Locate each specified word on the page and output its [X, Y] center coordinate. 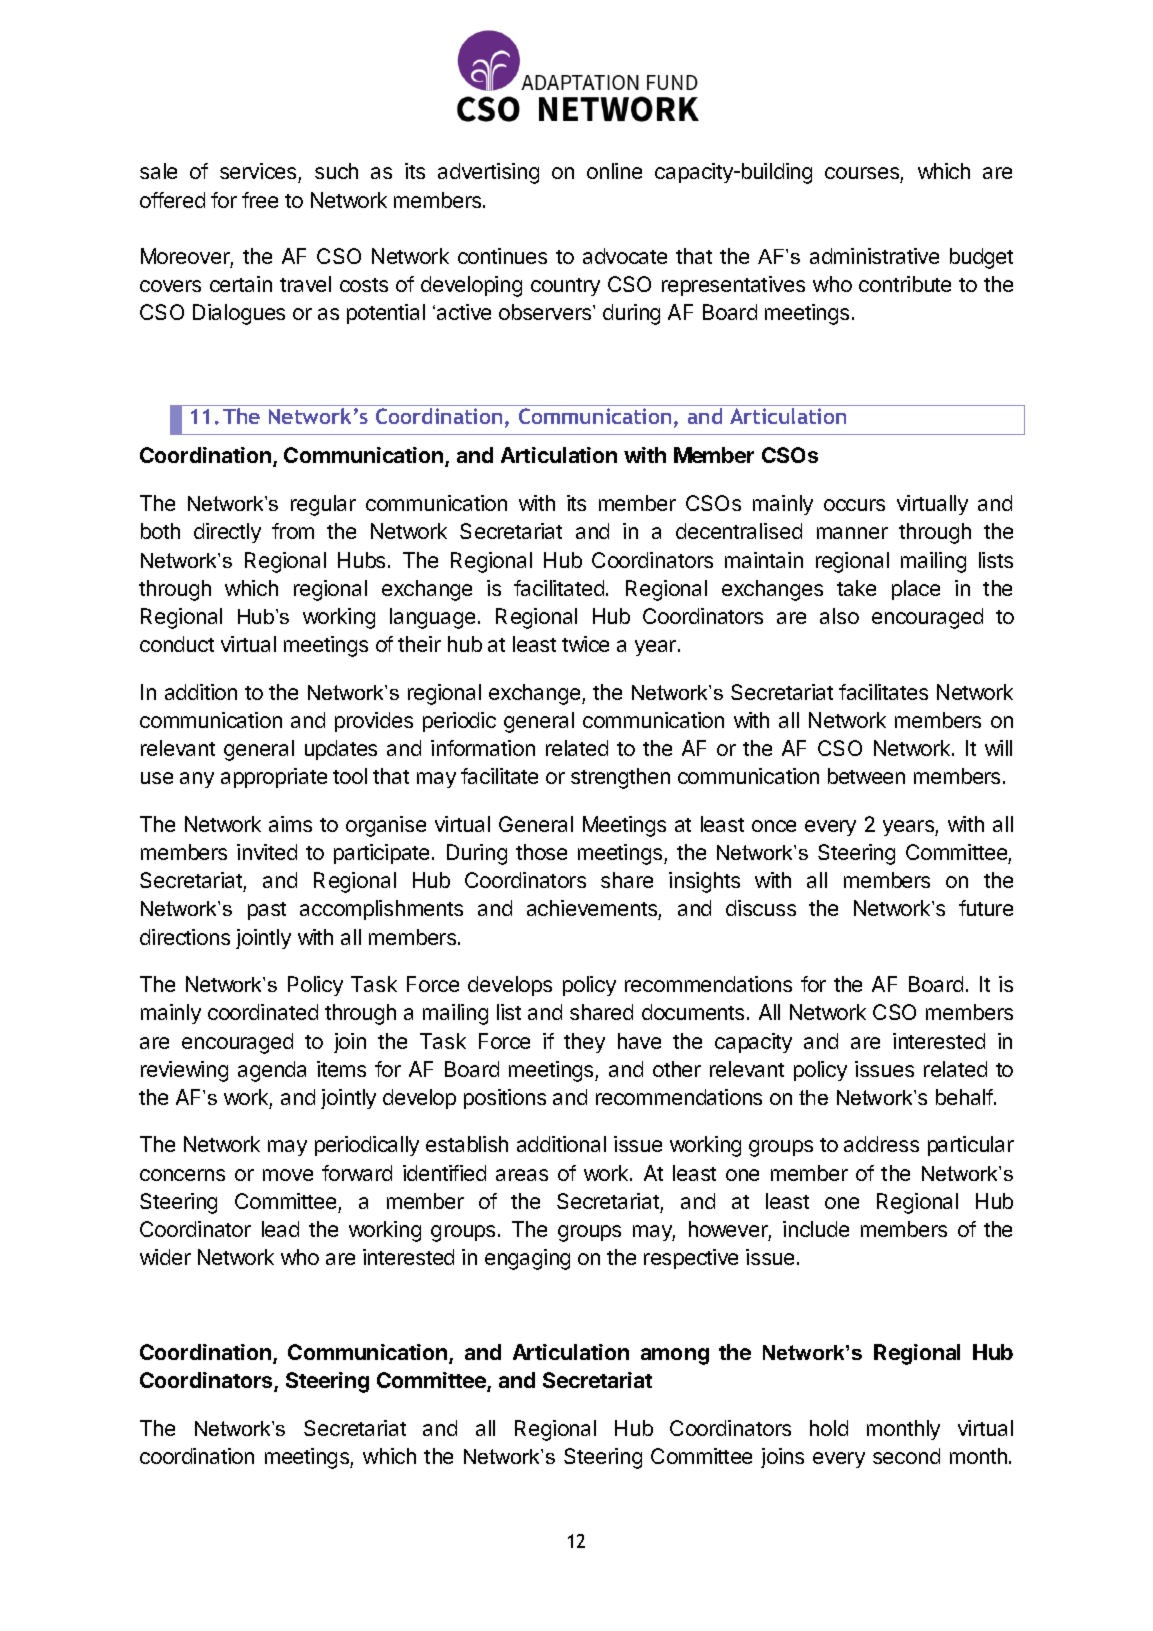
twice [585, 644]
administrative [874, 256]
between [866, 776]
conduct [177, 644]
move [288, 1175]
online [614, 171]
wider [165, 1257]
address [881, 1144]
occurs [854, 505]
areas [522, 1175]
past [267, 911]
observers [546, 312]
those [541, 852]
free [260, 200]
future [986, 908]
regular [323, 505]
